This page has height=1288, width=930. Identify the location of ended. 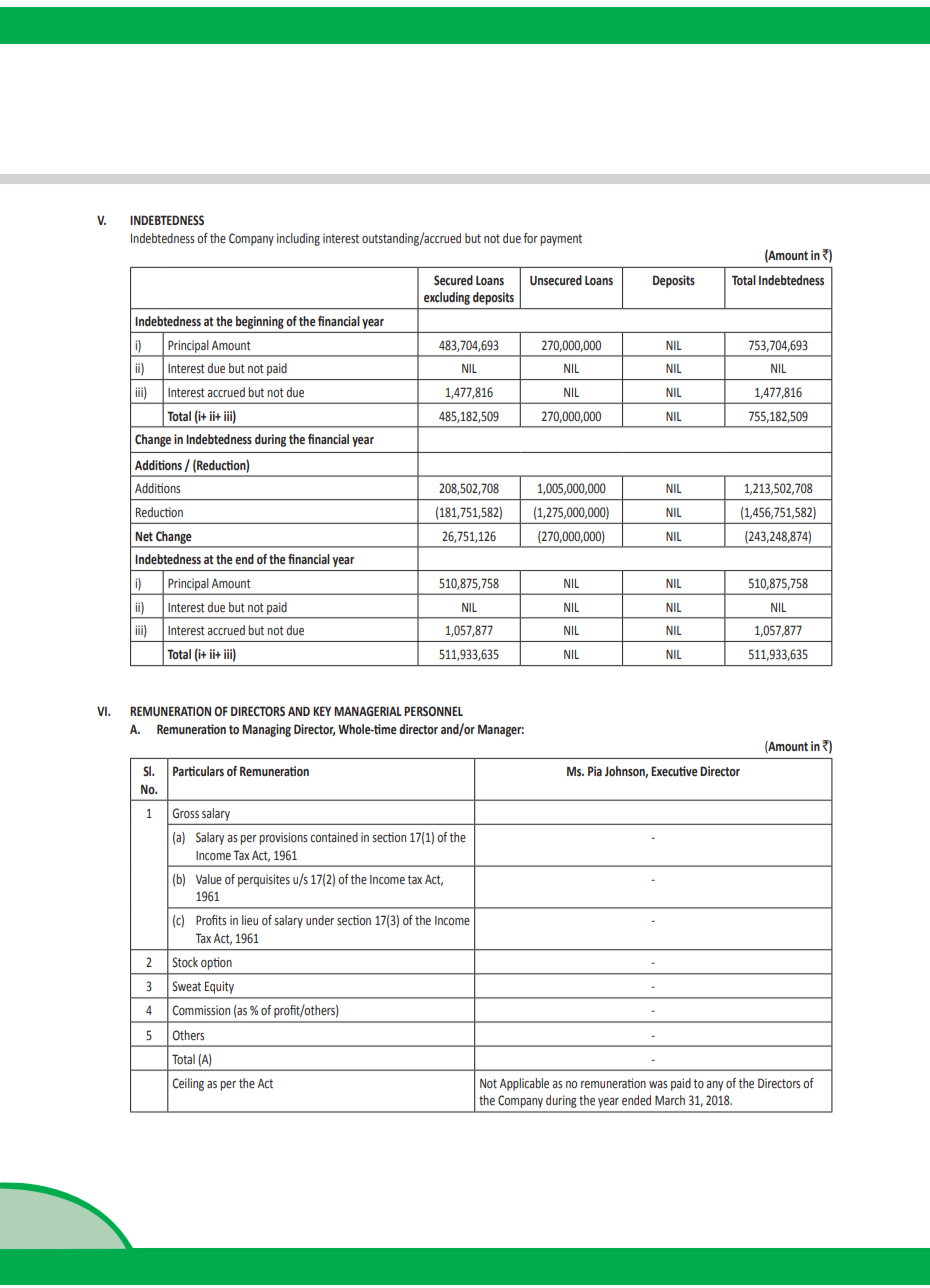
(636, 1100).
